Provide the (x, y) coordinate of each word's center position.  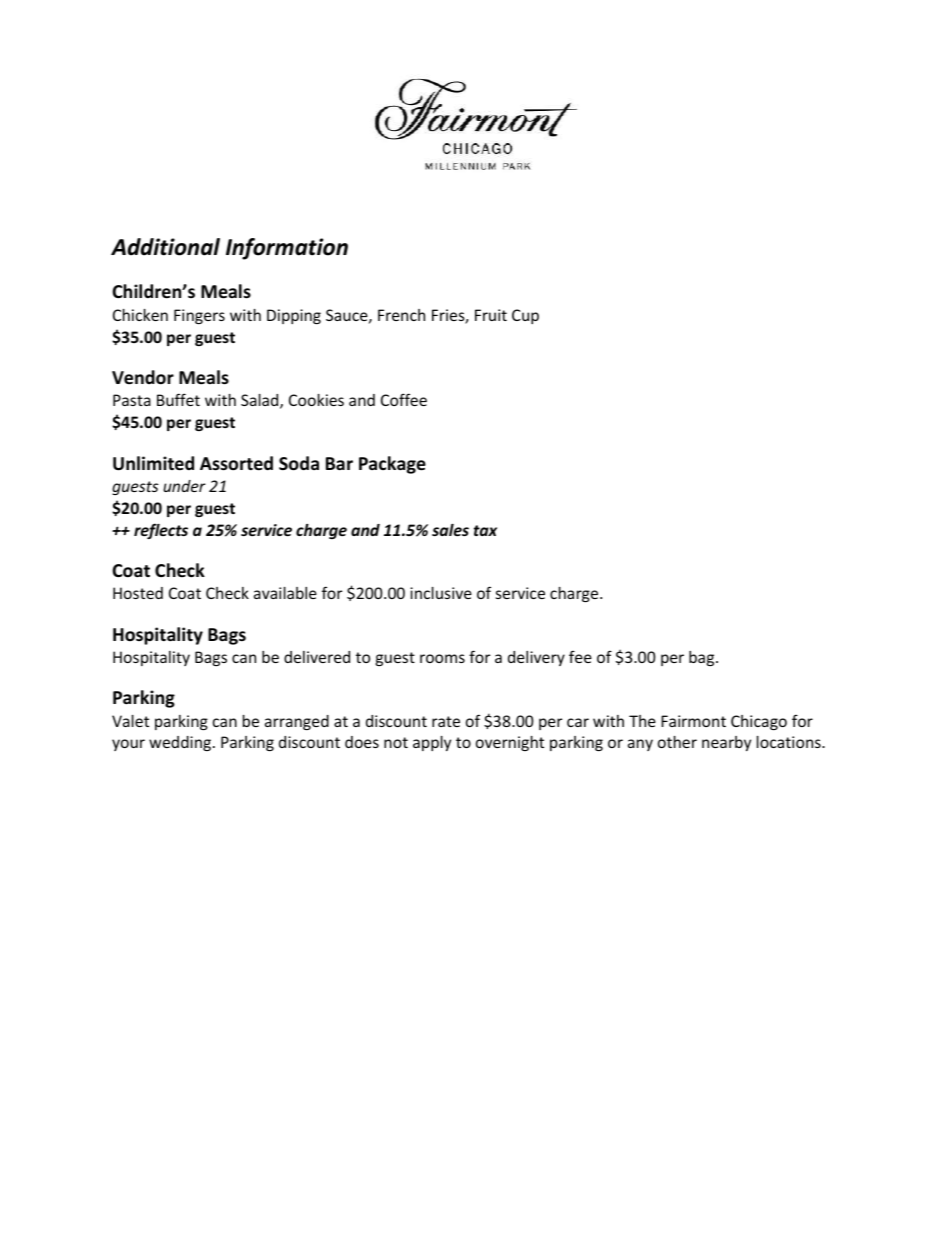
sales (450, 530)
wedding (180, 743)
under (184, 486)
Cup (525, 316)
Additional (165, 247)
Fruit (491, 315)
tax (485, 530)
